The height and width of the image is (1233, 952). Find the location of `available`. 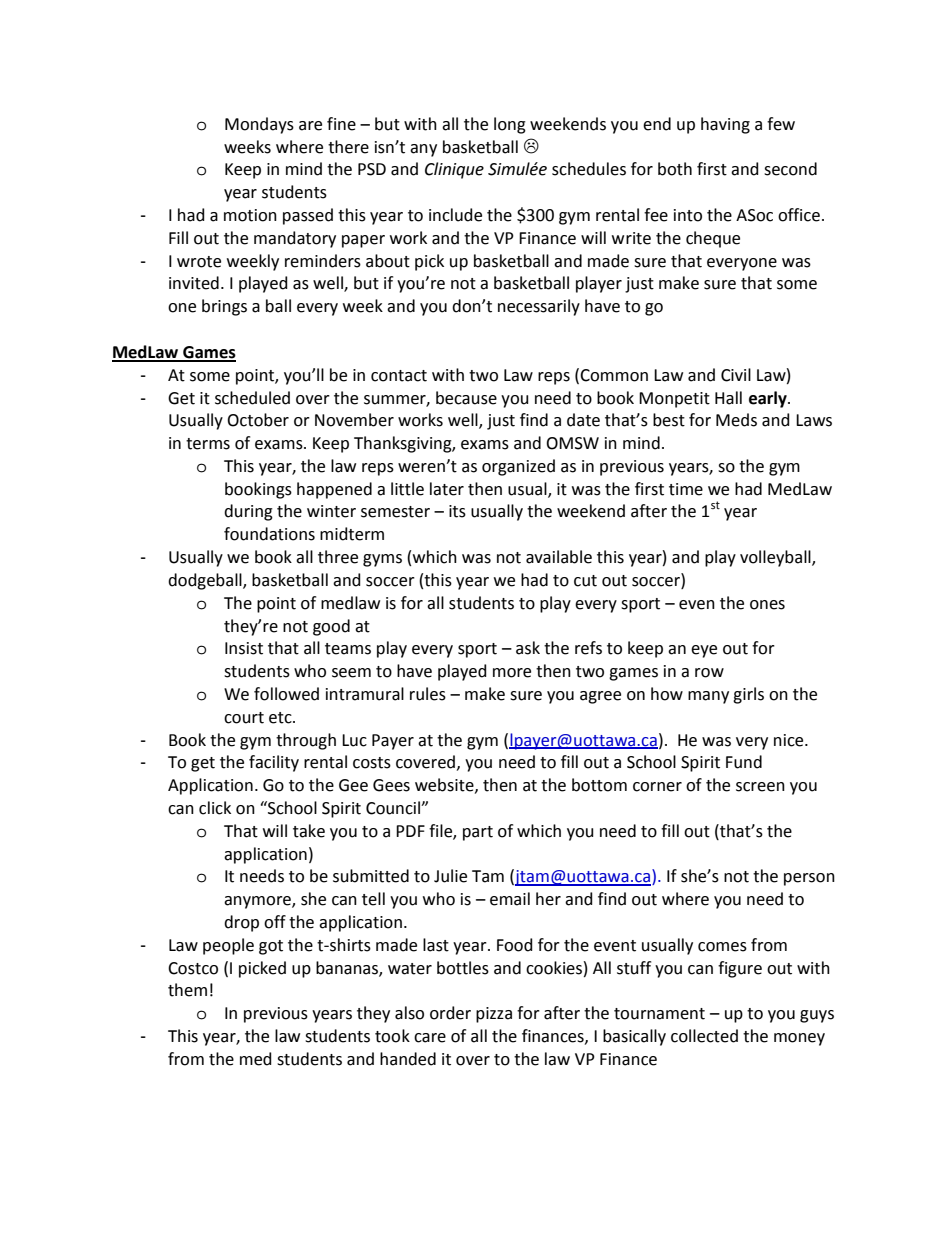

available is located at coordinates (559, 557).
